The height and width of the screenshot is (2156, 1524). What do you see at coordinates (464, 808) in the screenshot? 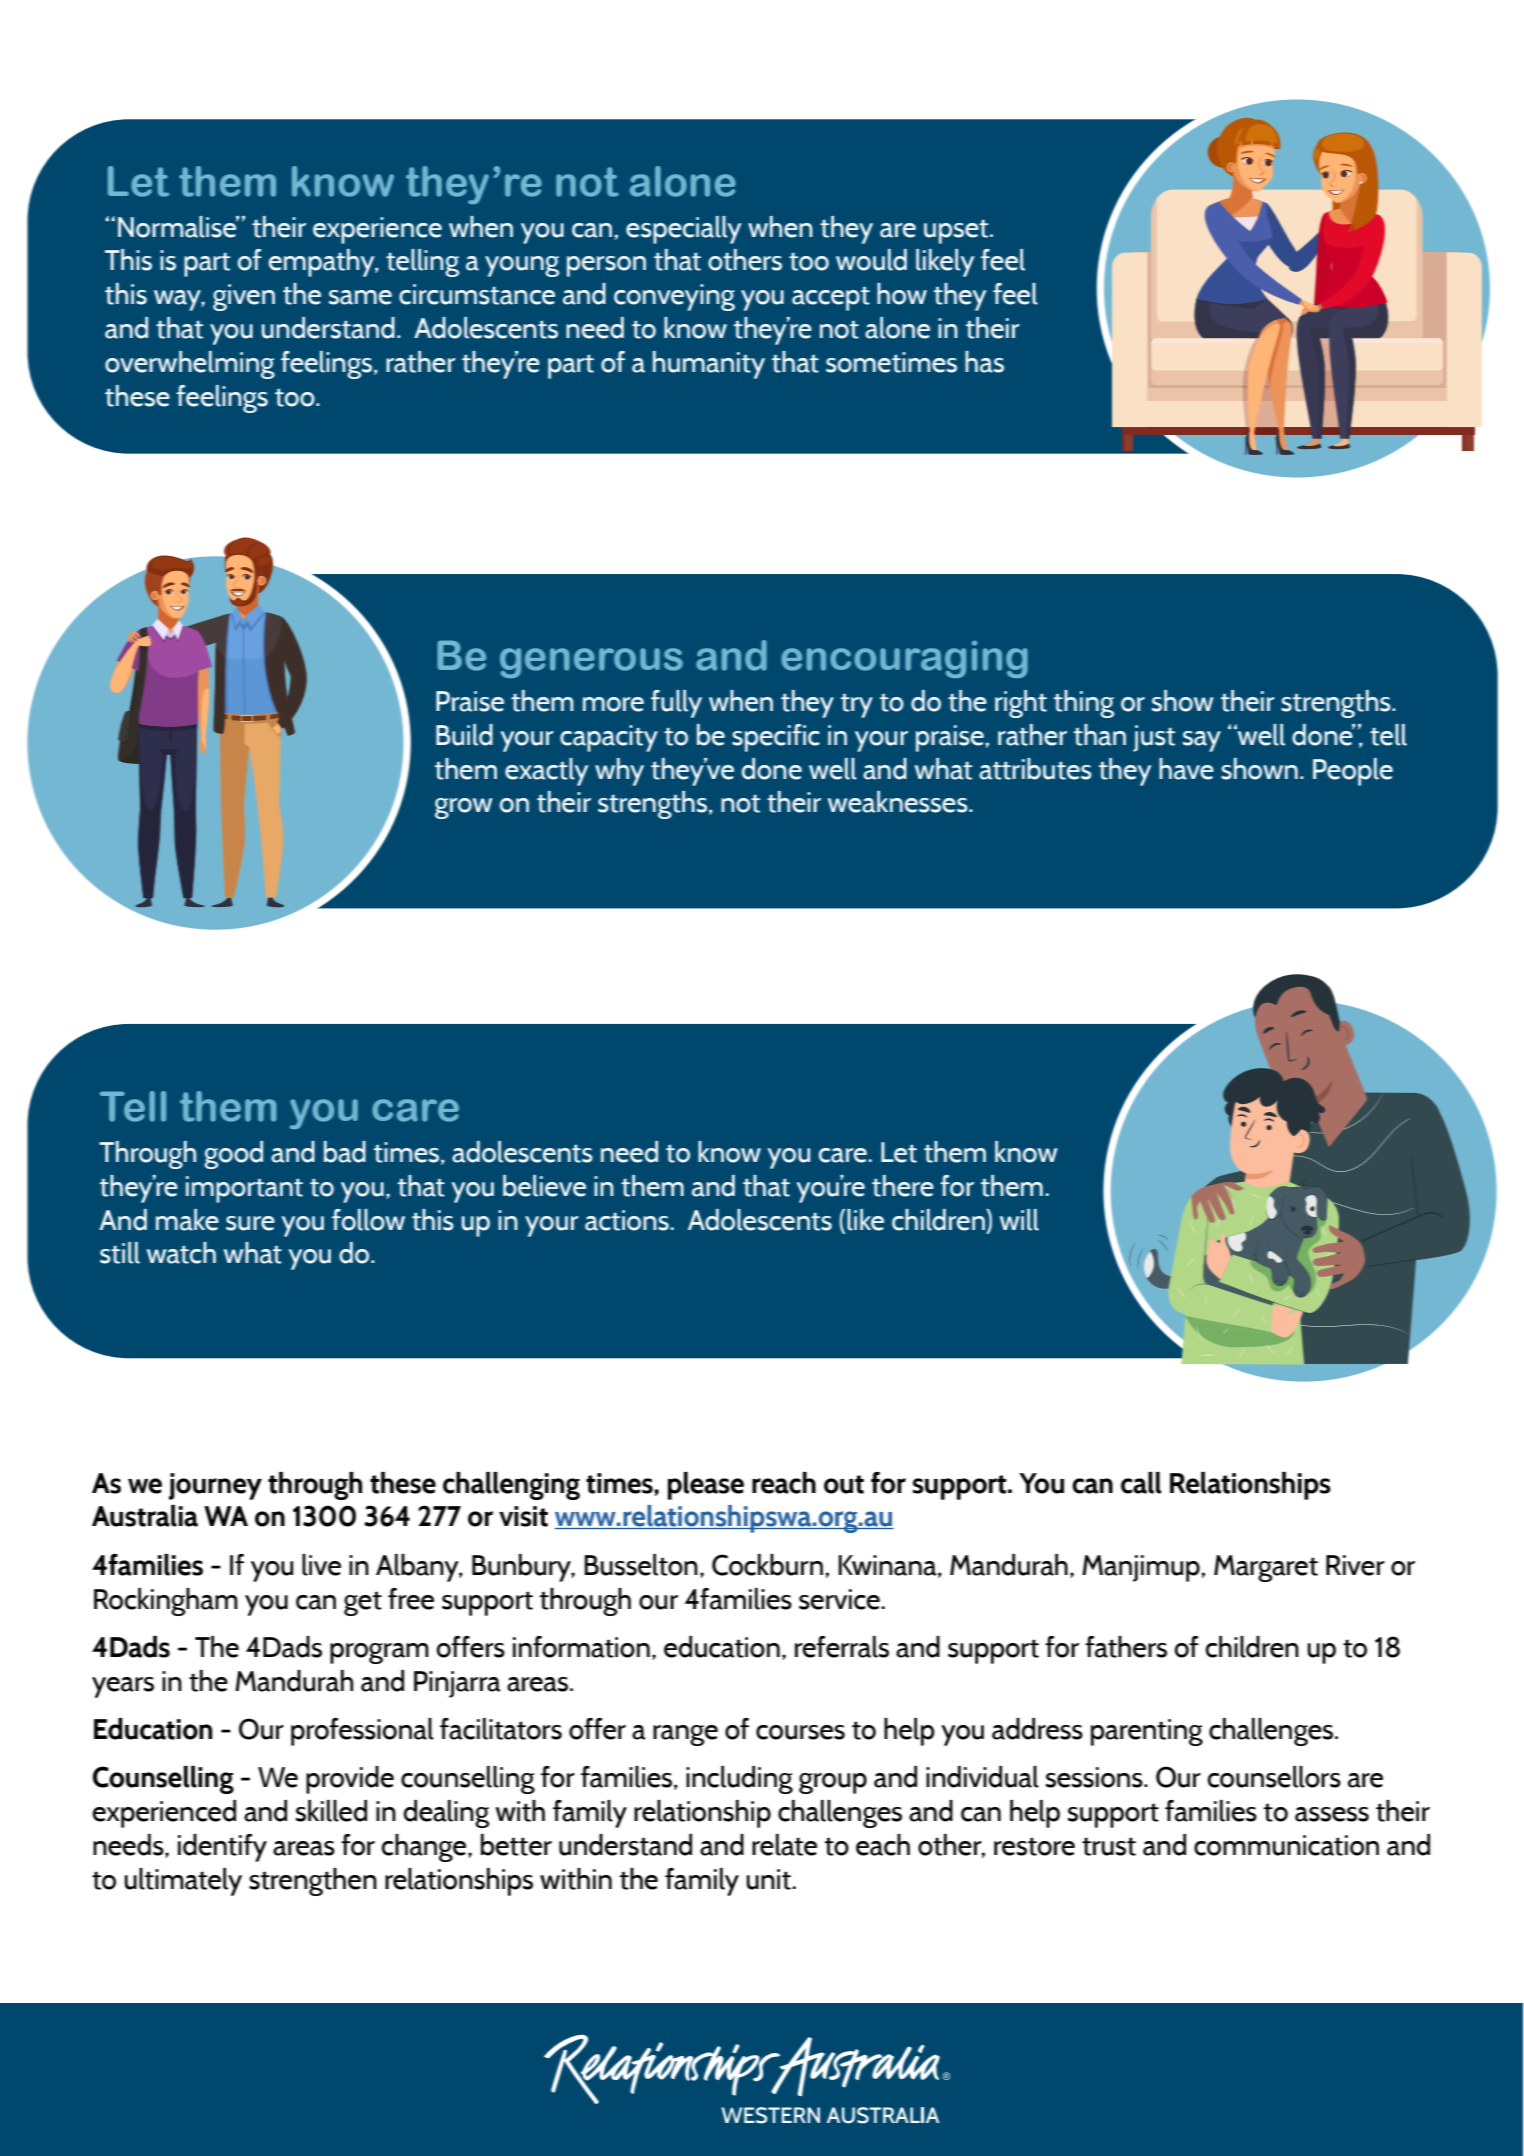
I see `grow` at bounding box center [464, 808].
